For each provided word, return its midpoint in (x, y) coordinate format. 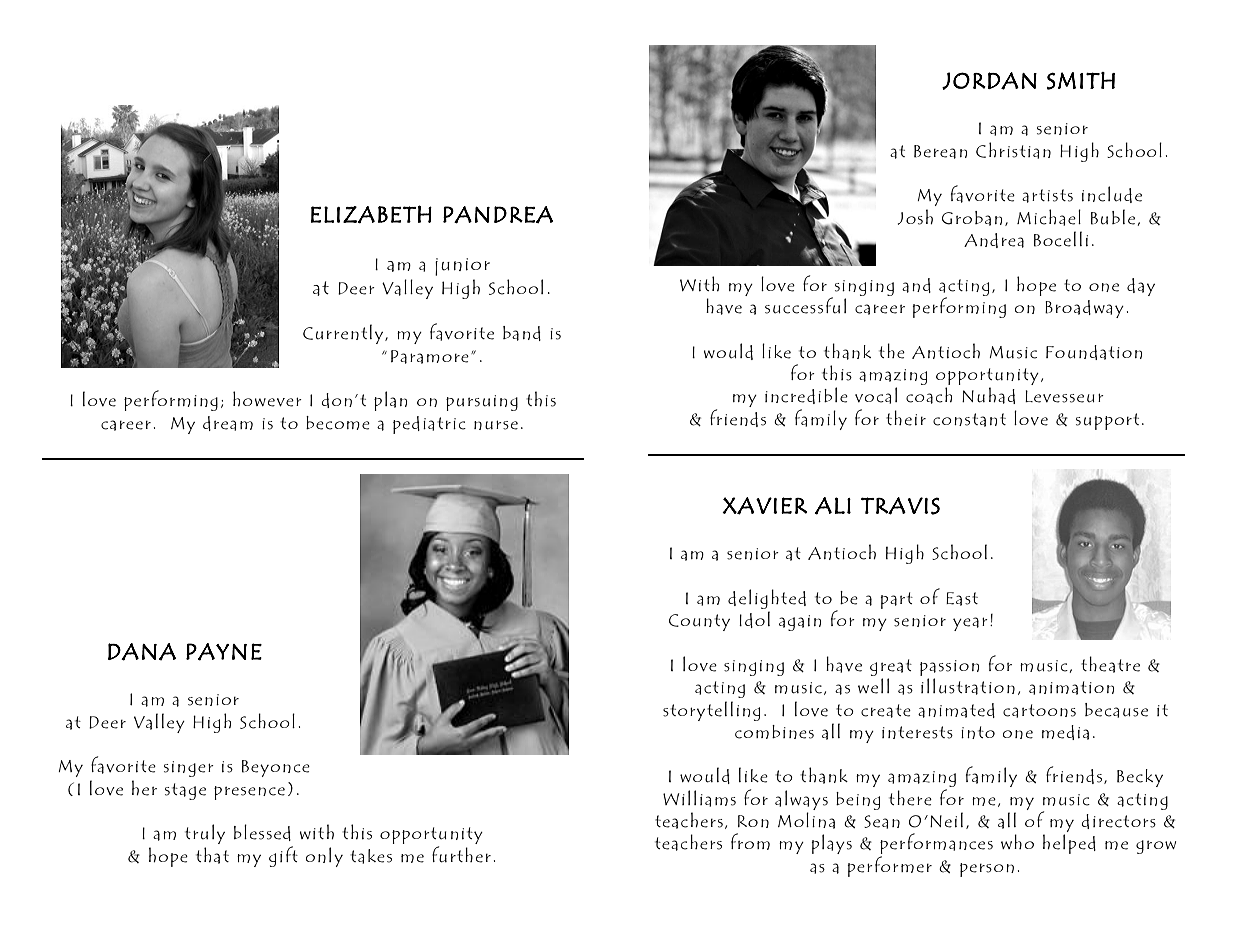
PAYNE (224, 652)
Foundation (1094, 352)
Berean (940, 152)
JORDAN (989, 81)
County (699, 622)
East (962, 599)
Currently (344, 334)
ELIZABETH (371, 214)
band (522, 333)
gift (283, 856)
